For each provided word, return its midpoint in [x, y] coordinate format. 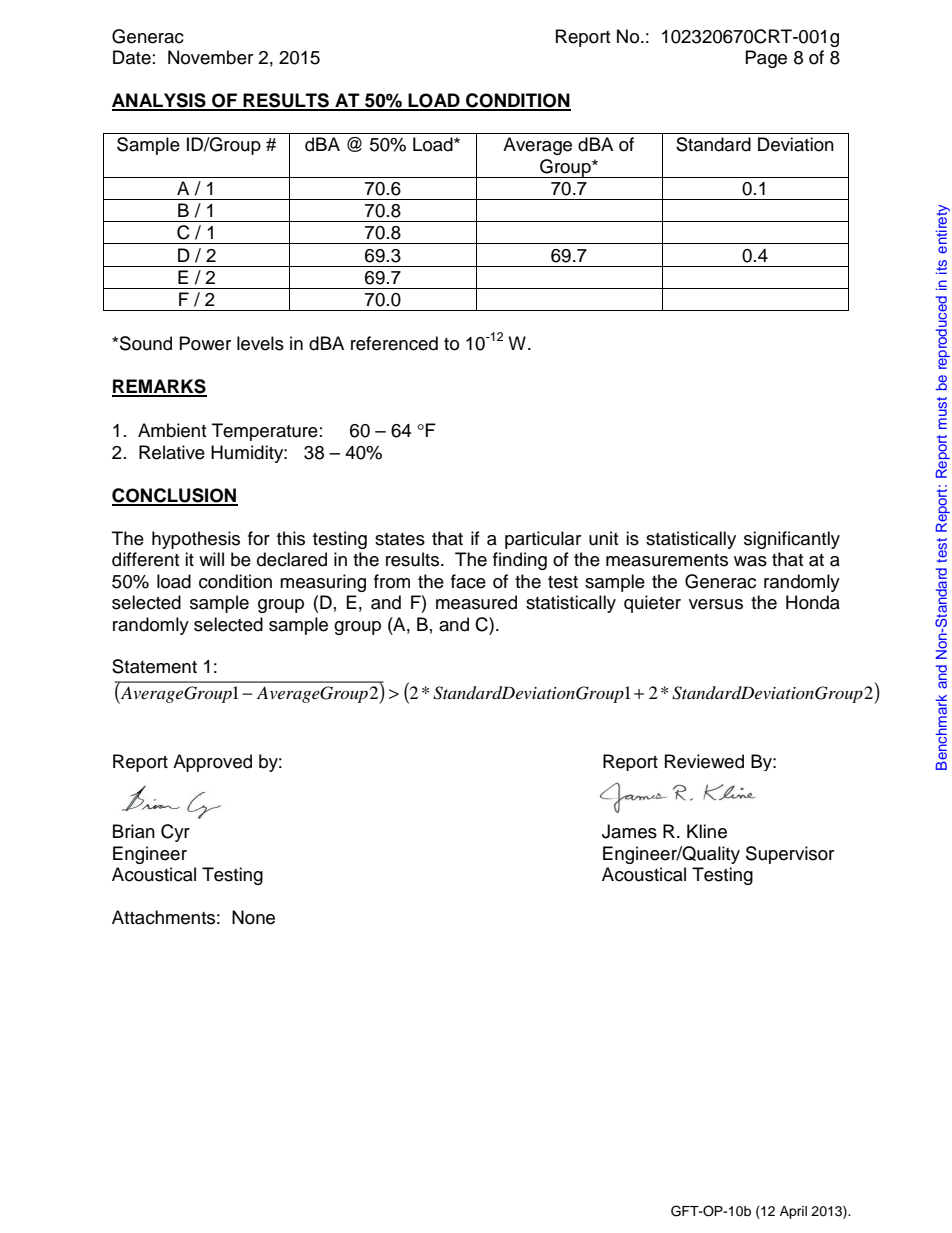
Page [766, 59]
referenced [394, 343]
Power [205, 343]
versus [716, 604]
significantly [792, 540]
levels [260, 343]
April [793, 1212]
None [253, 917]
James [629, 831]
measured [476, 602]
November [210, 57]
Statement [154, 666]
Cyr [175, 833]
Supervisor [790, 855]
